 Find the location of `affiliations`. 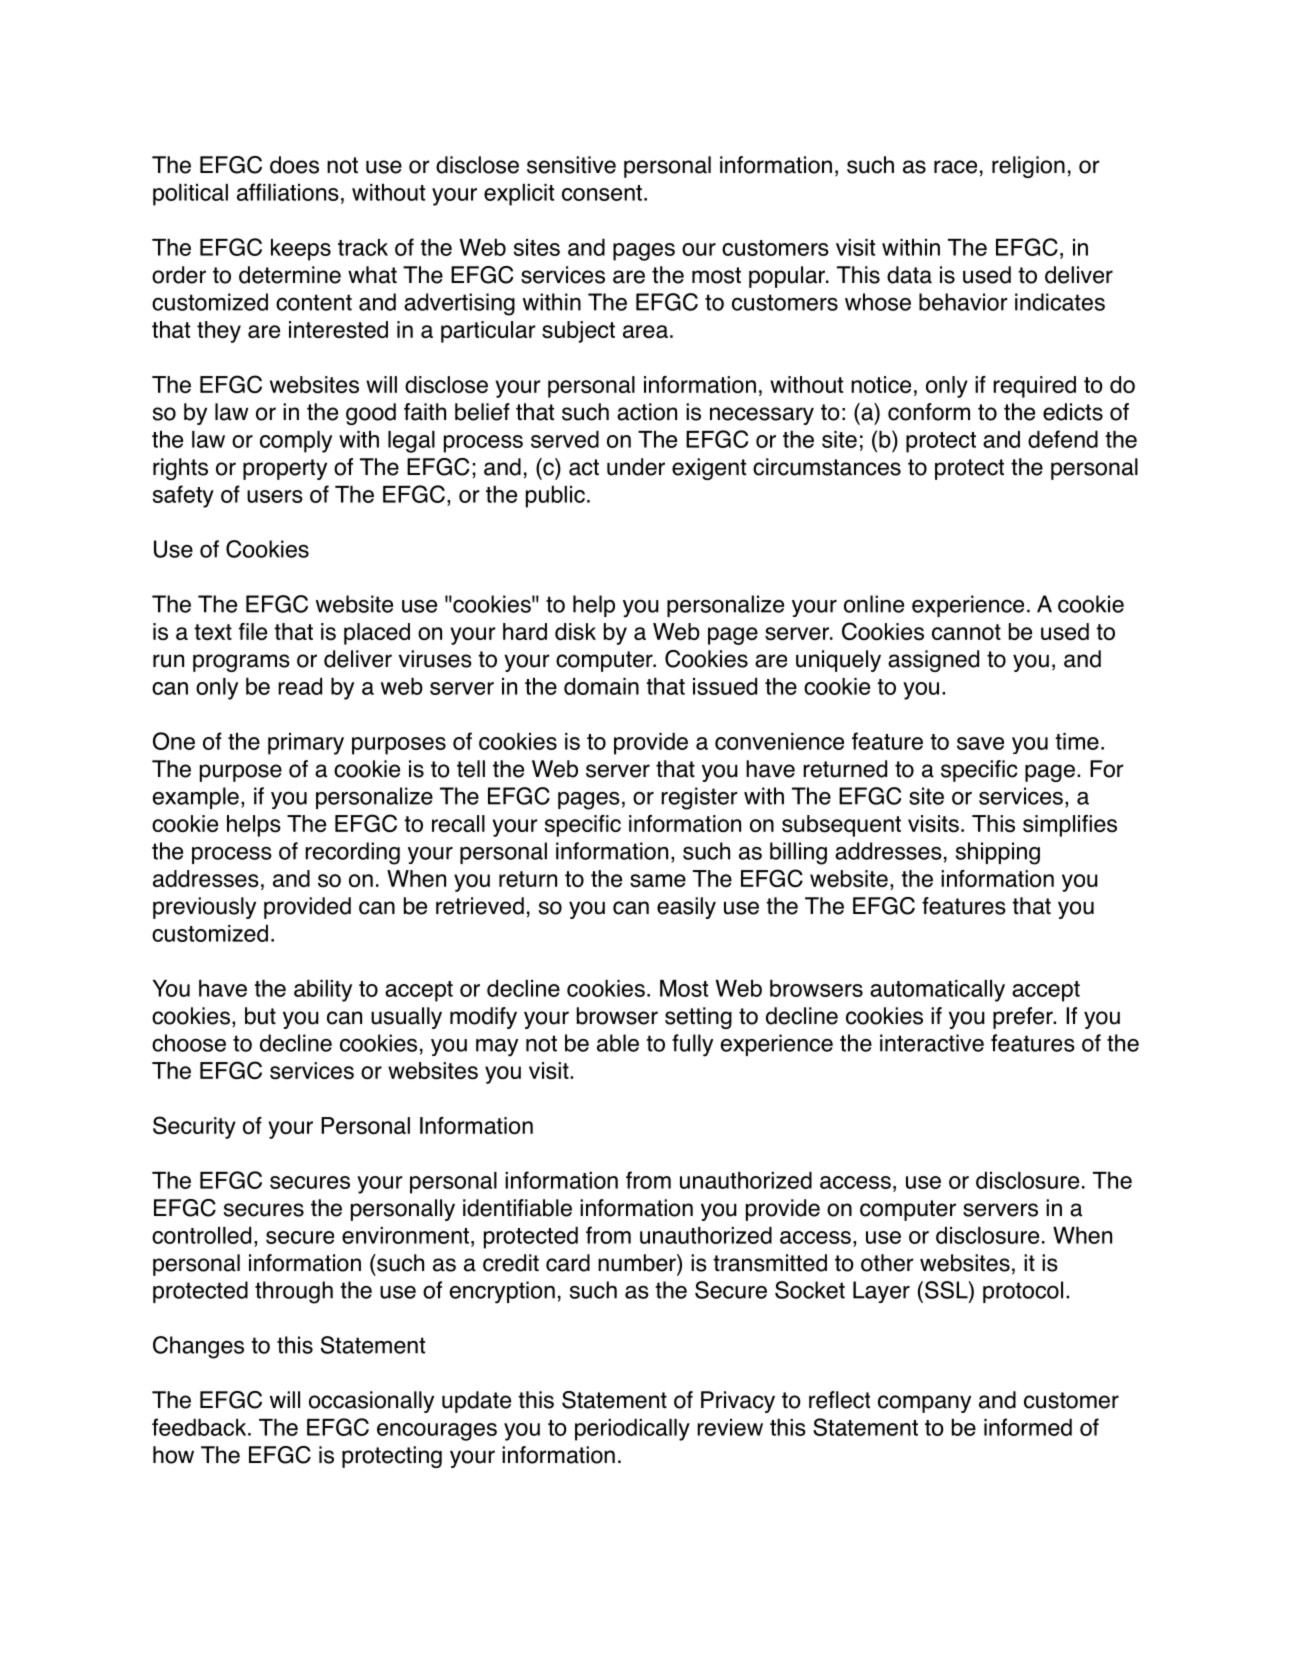

affiliations is located at coordinates (288, 192).
